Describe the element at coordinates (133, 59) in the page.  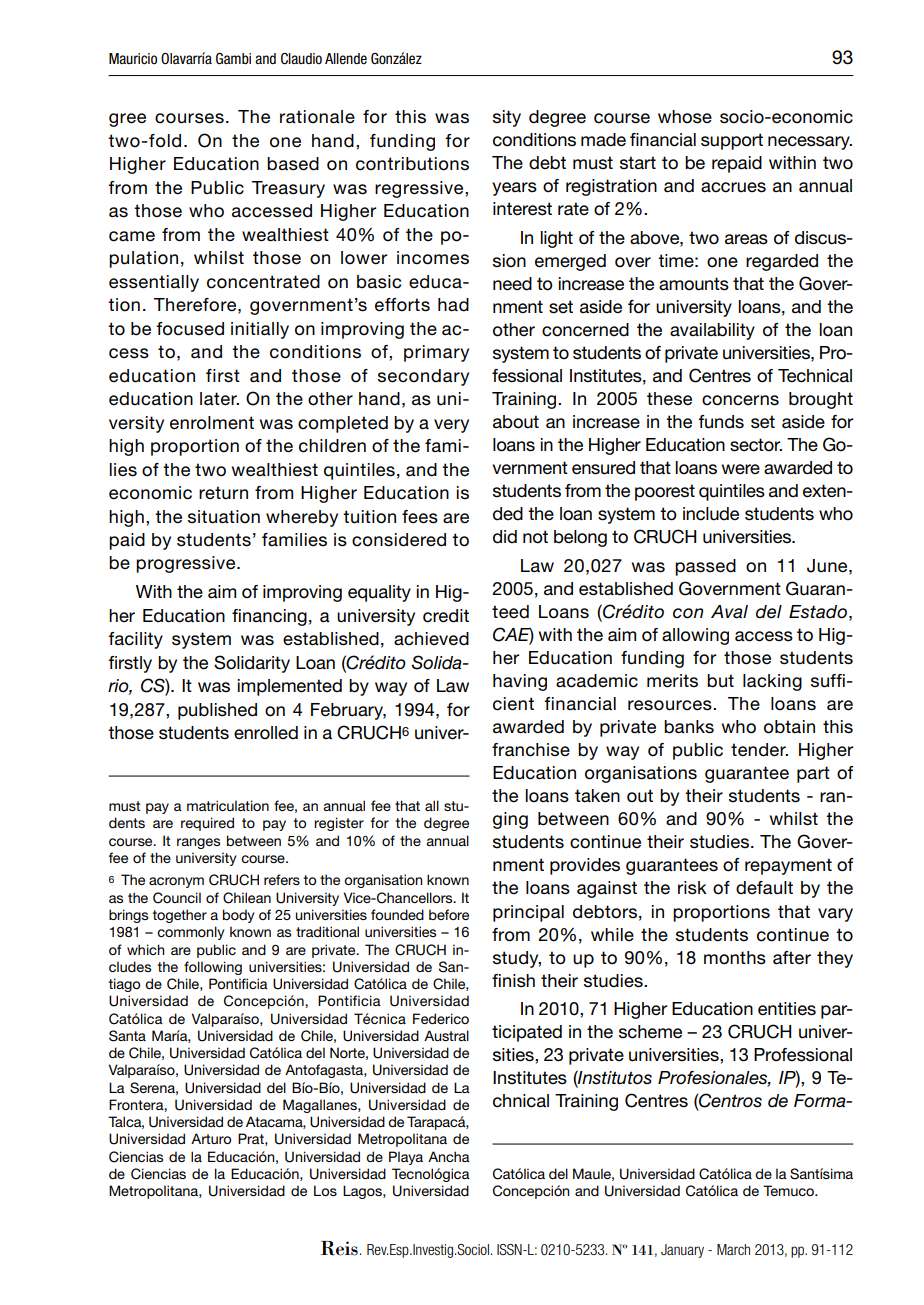
I see `Mauricio` at that location.
